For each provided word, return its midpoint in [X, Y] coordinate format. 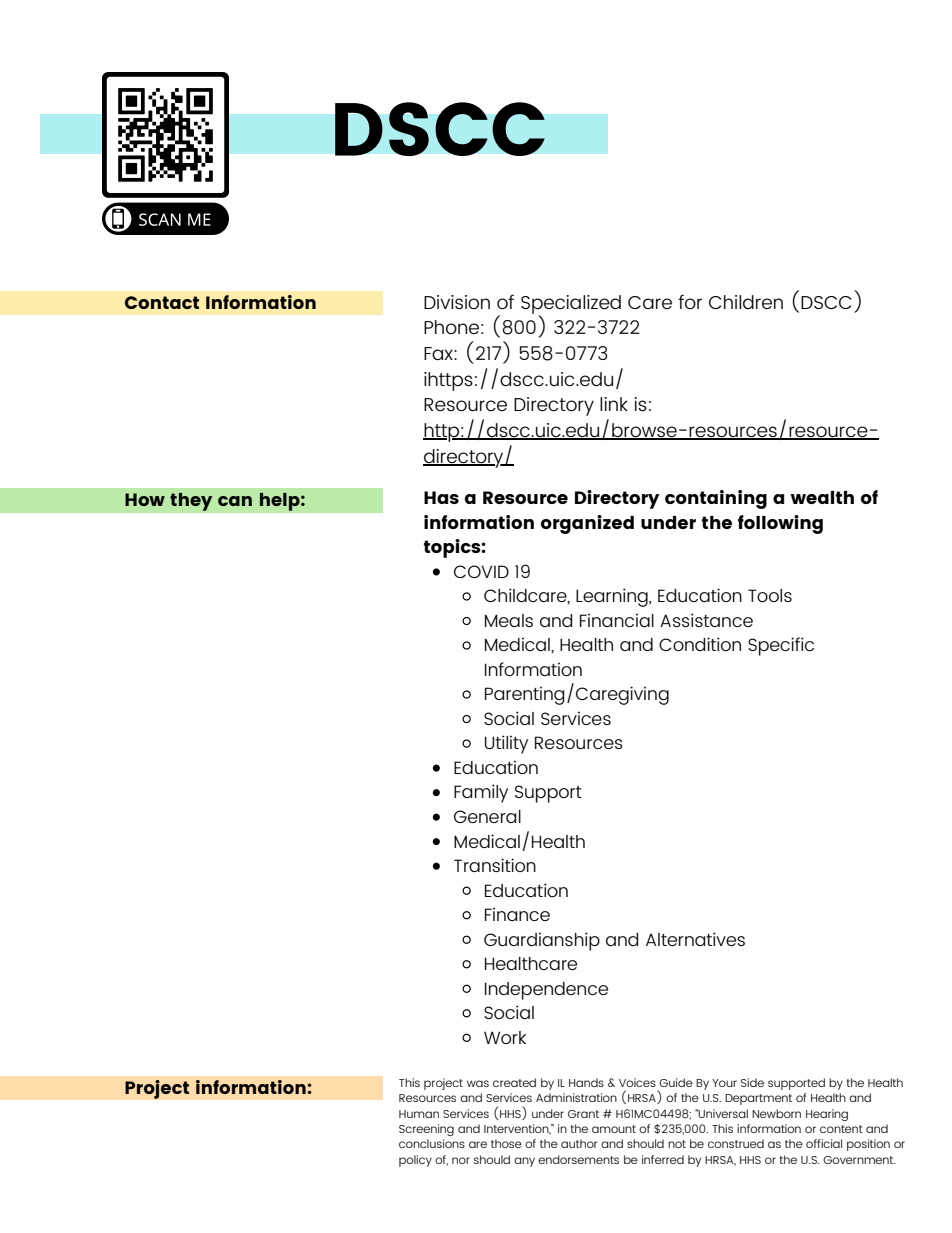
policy [415, 1161]
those [506, 1143]
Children [746, 302]
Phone [451, 327]
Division [457, 302]
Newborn [776, 1113]
